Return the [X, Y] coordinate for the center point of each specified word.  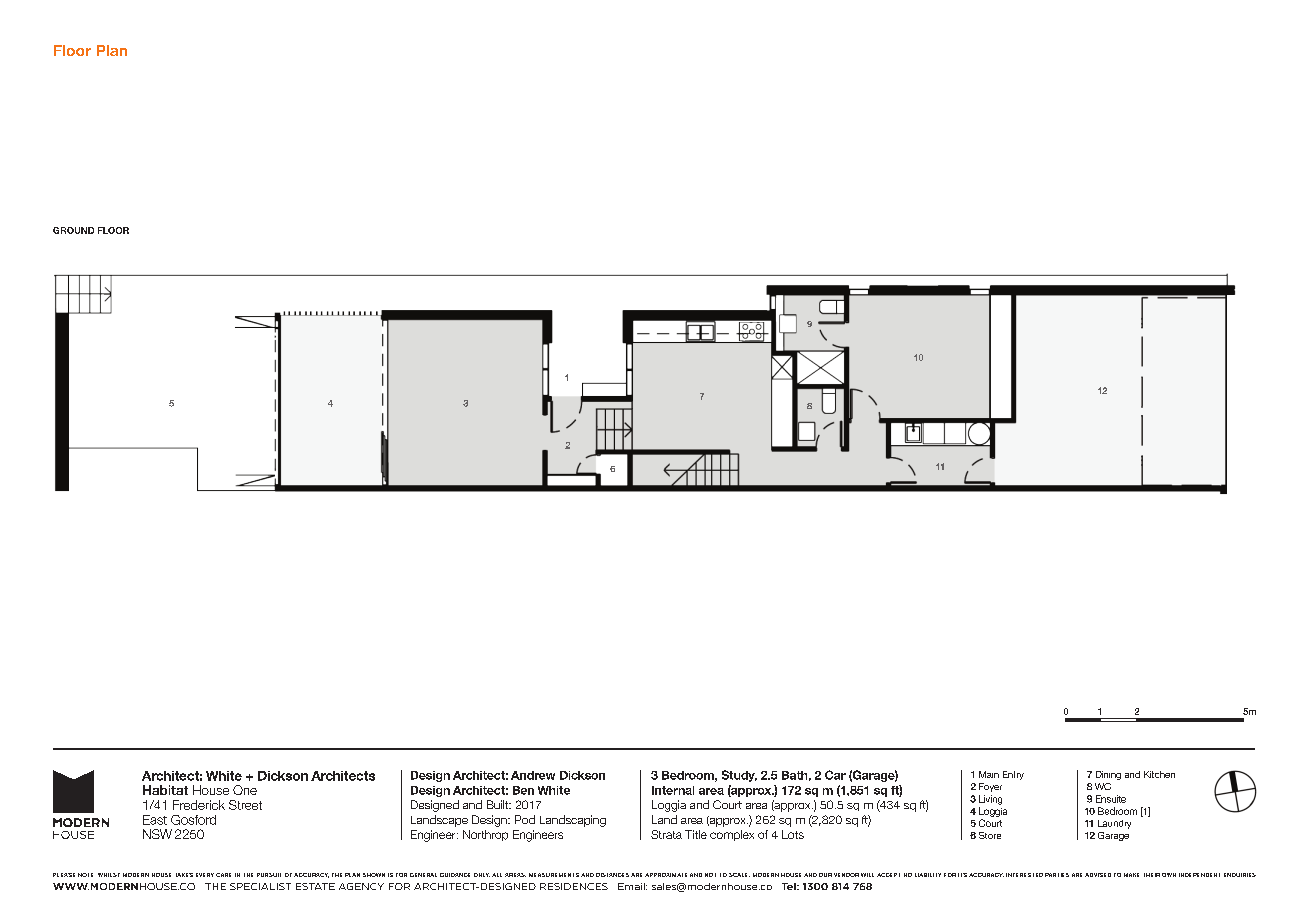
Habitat [165, 790]
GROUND [73, 230]
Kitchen [1159, 774]
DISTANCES [612, 875]
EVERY [205, 875]
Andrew [533, 775]
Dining [1108, 775]
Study [739, 776]
